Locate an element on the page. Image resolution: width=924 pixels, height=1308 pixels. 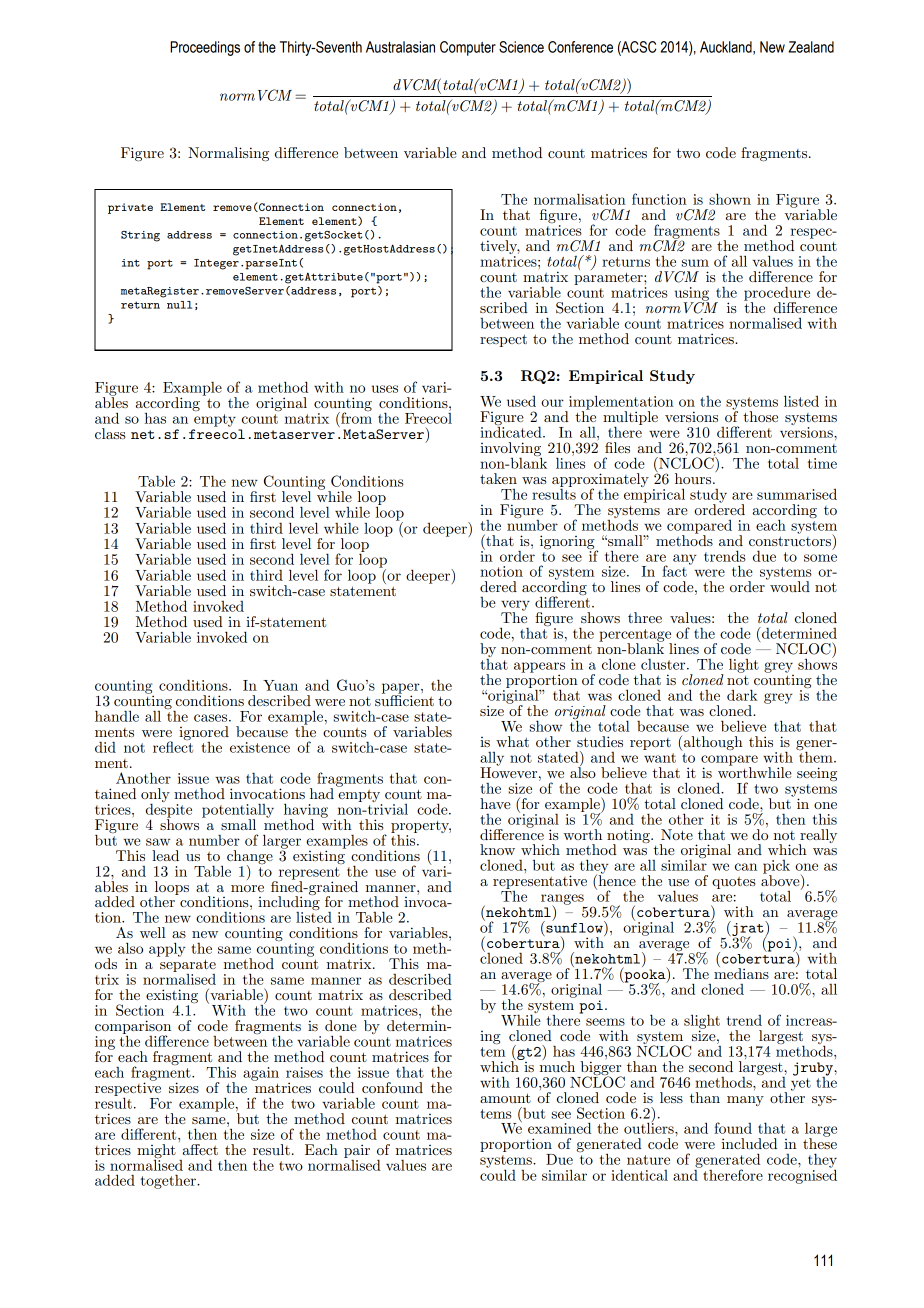
Zealand is located at coordinates (811, 47).
